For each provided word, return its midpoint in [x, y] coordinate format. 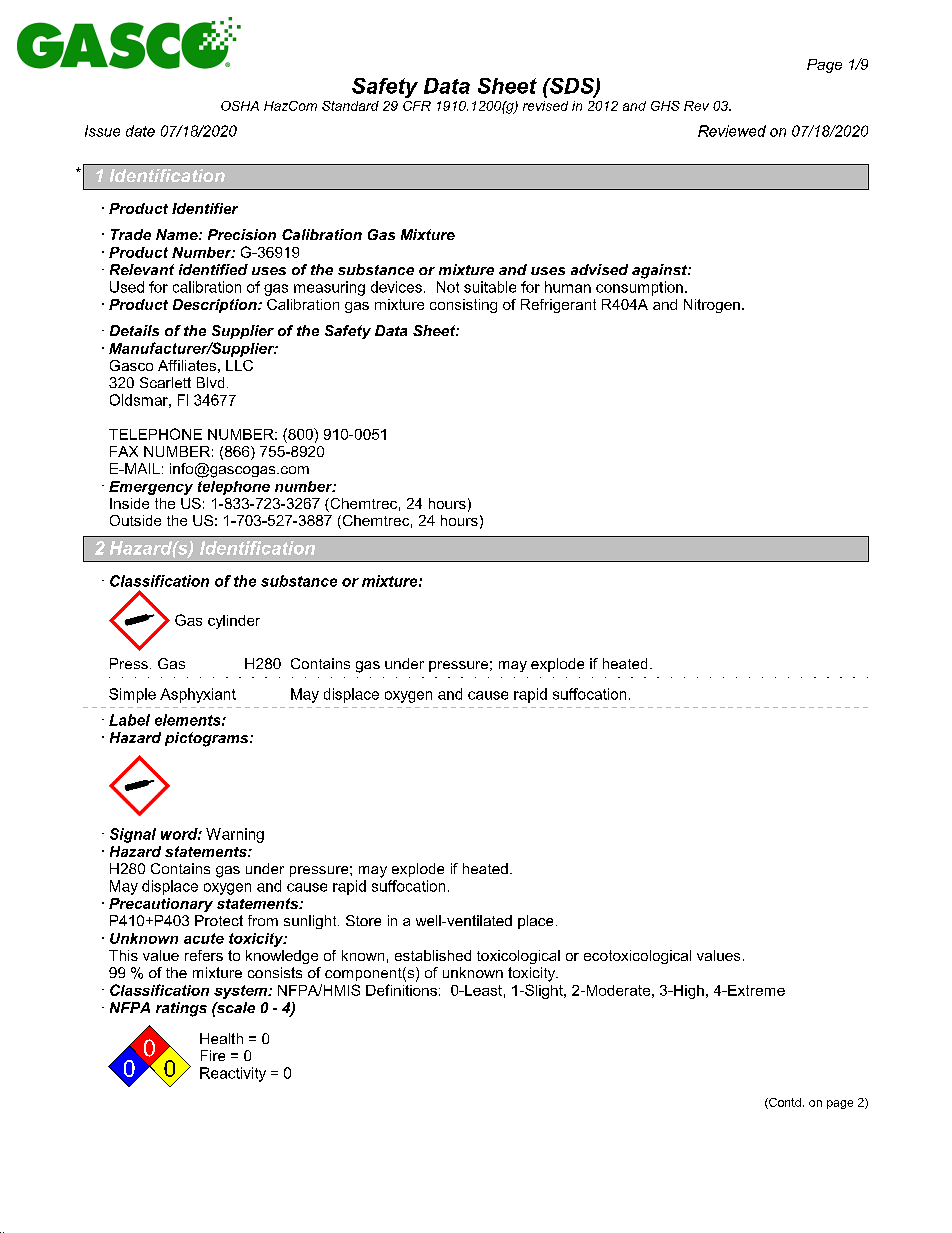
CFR [417, 106]
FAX [124, 451]
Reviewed [732, 131]
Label [129, 720]
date [140, 131]
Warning [235, 835]
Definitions [401, 990]
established [433, 955]
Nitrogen [712, 306]
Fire [213, 1055]
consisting [463, 306]
